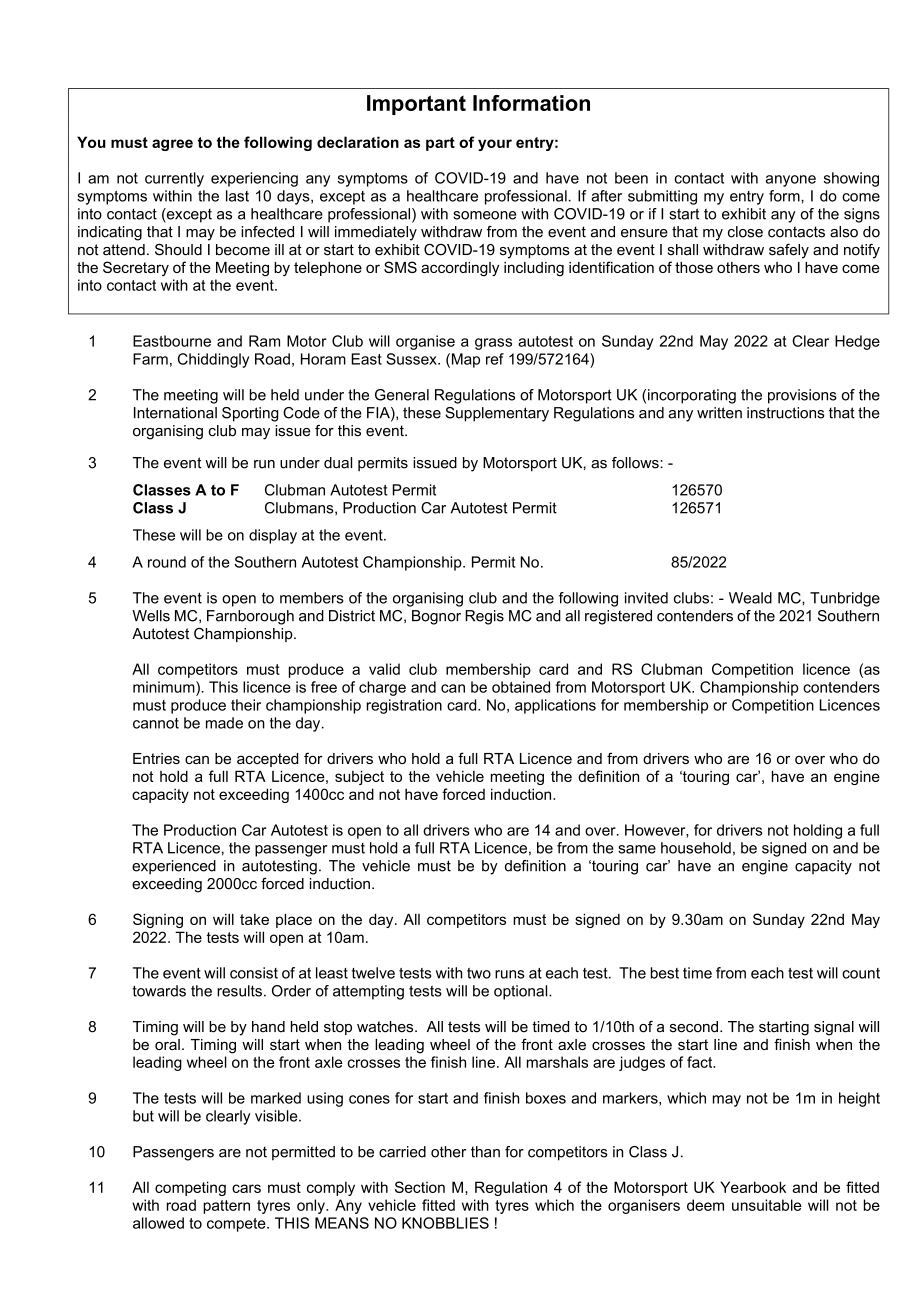  Describe the element at coordinates (791, 181) in the image. I see `anyone` at that location.
